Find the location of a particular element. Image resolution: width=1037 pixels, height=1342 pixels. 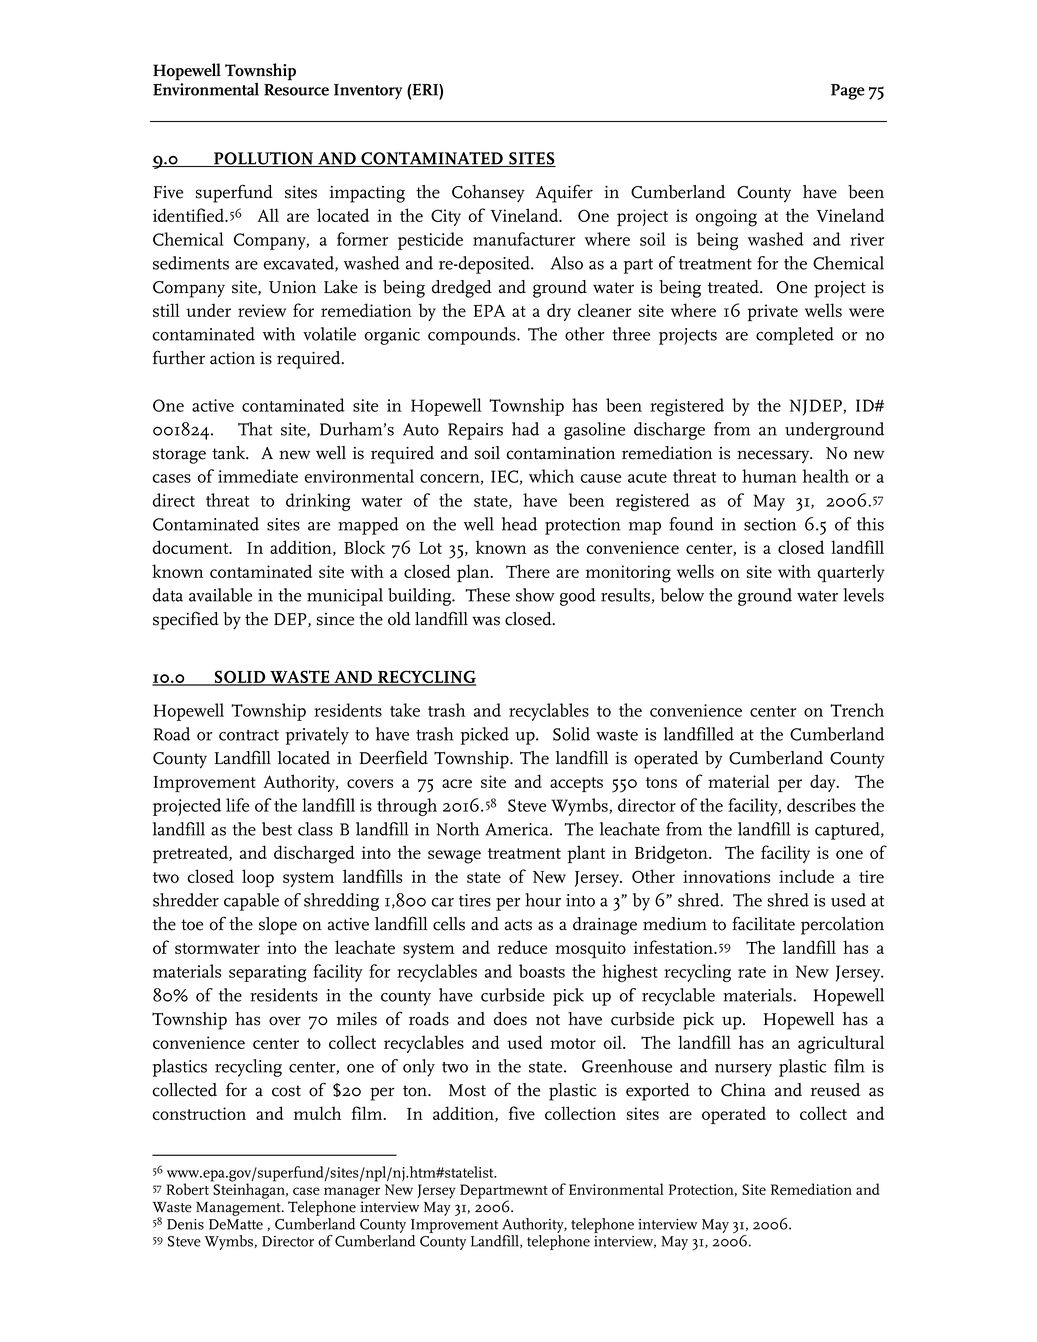

Management is located at coordinates (239, 1209).
